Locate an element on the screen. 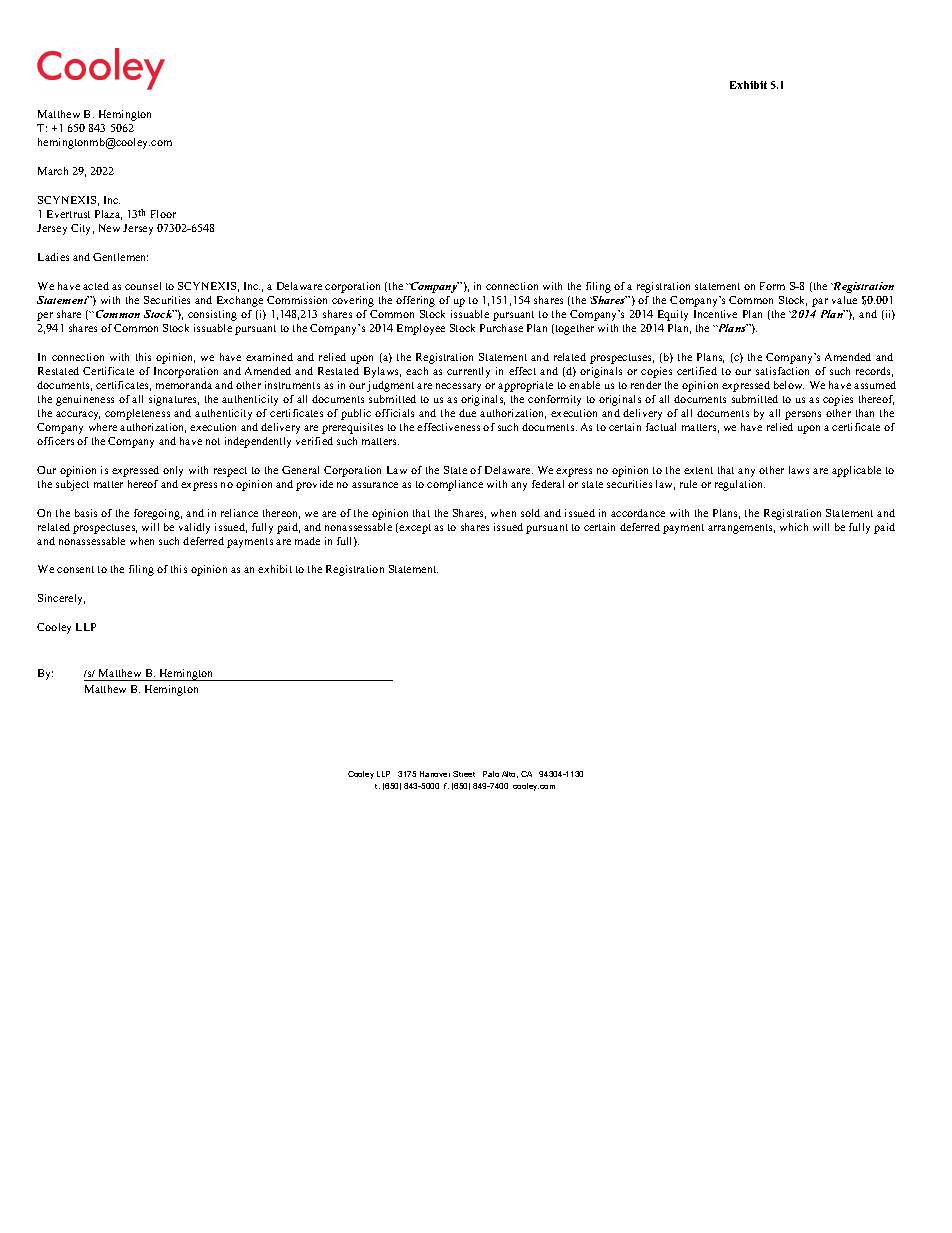 Image resolution: width=952 pixels, height=1233 pixels. Floor is located at coordinates (163, 214).
